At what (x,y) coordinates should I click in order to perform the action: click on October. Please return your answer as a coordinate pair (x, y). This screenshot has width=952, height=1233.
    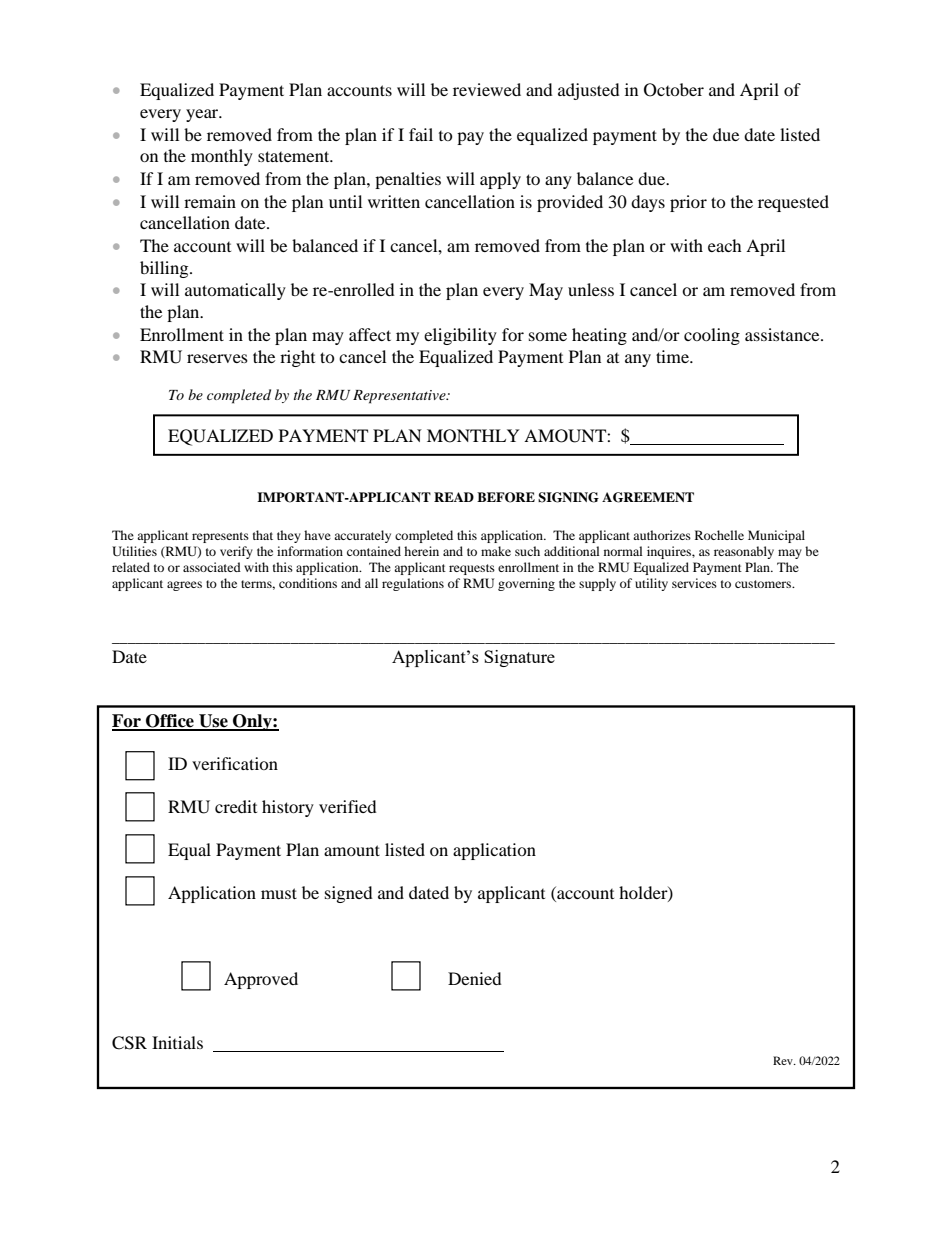
    Looking at the image, I should click on (674, 90).
